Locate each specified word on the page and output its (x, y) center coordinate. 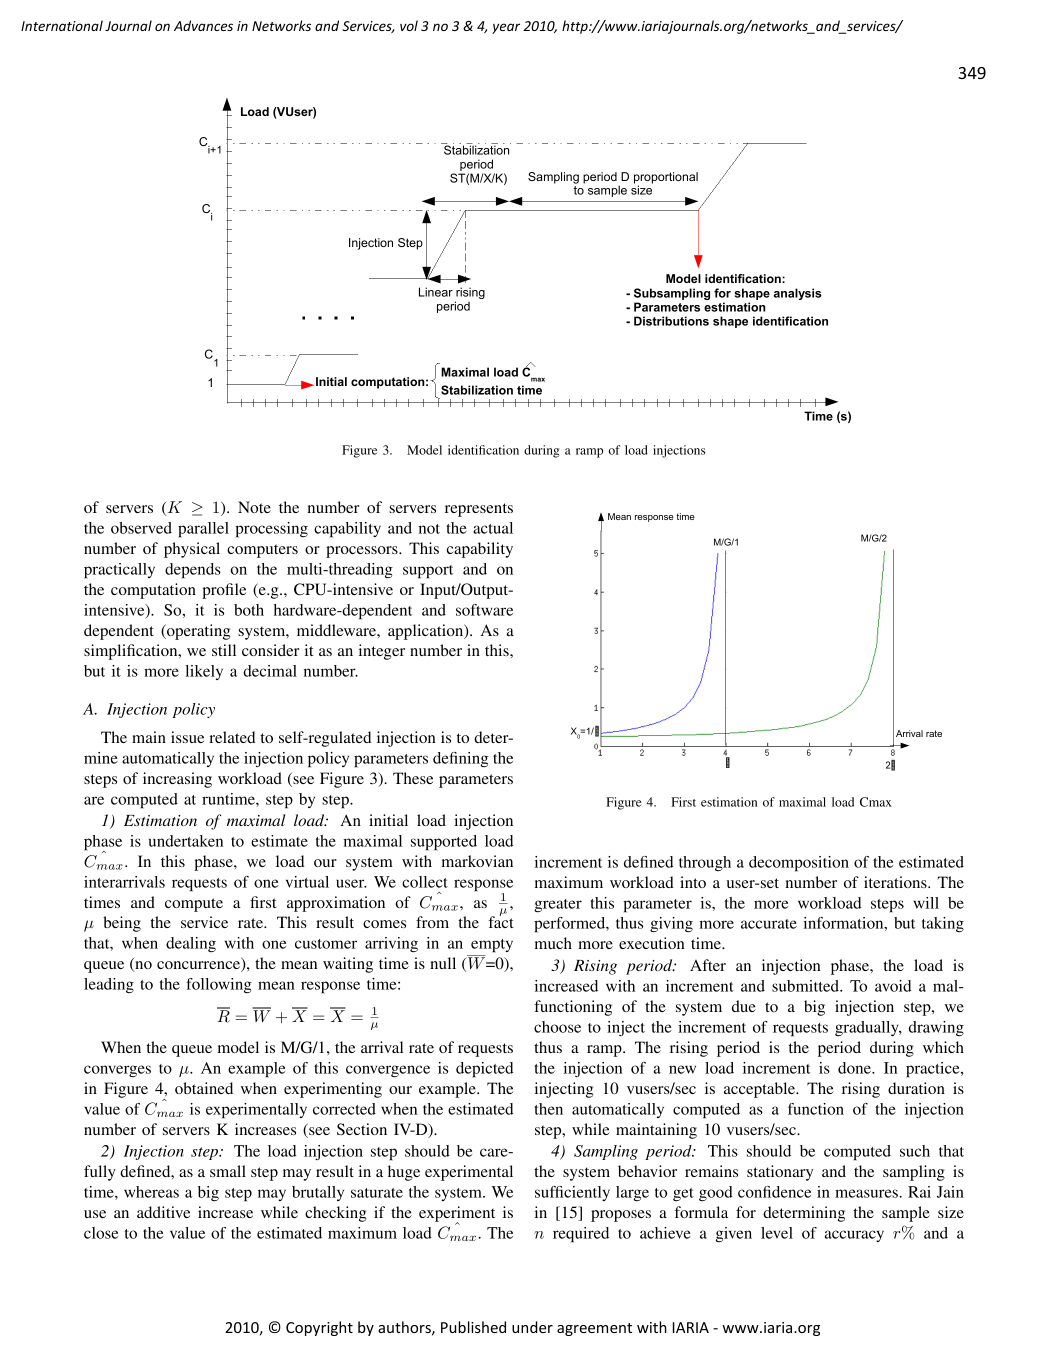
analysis (798, 294)
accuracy (854, 1236)
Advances (203, 25)
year (506, 28)
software (484, 610)
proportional (666, 179)
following (219, 985)
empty (492, 946)
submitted (806, 986)
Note (254, 507)
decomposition (799, 864)
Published (473, 1327)
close (101, 1233)
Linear (436, 292)
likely (204, 672)
